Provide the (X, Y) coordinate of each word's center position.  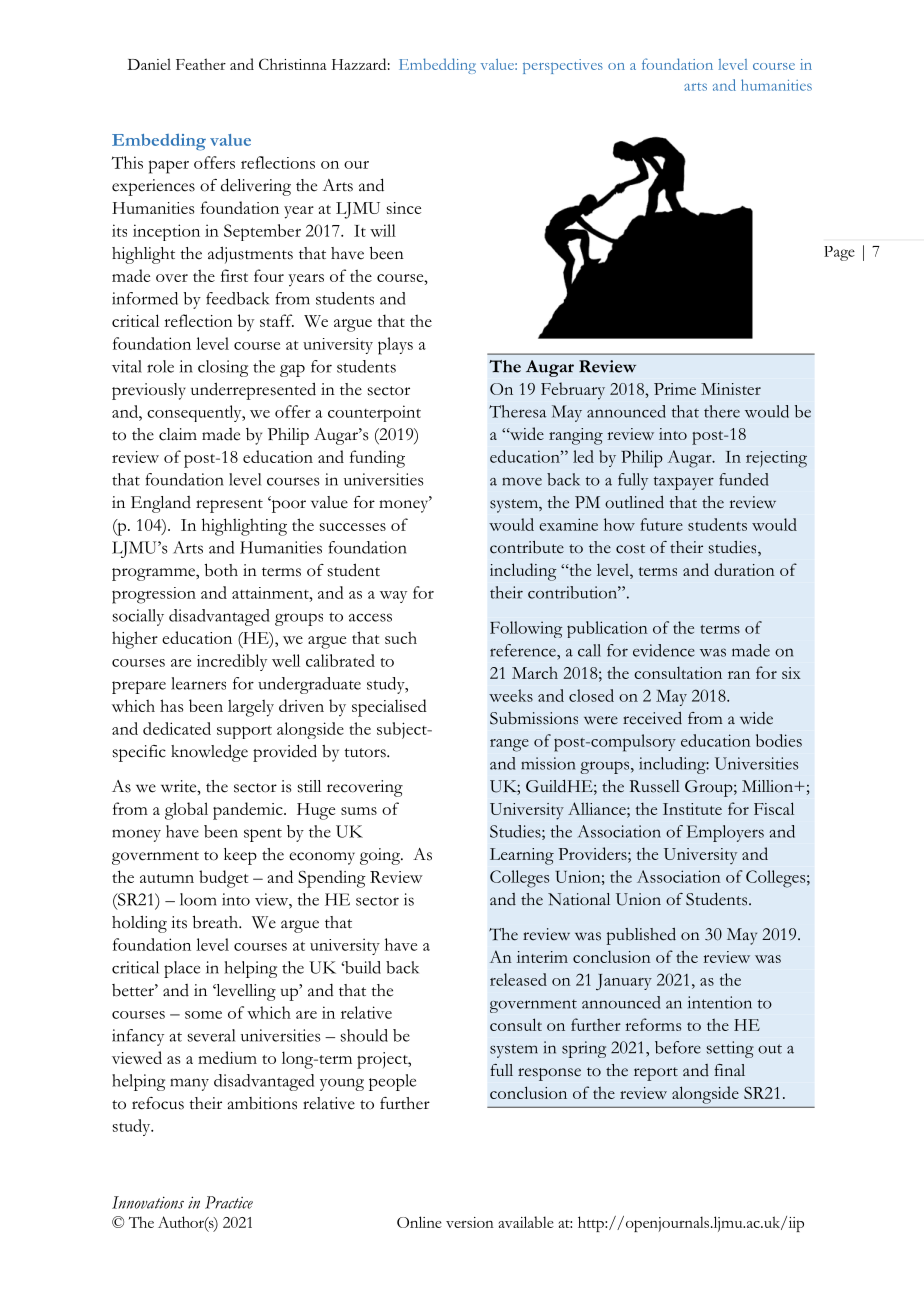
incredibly (232, 662)
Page (839, 253)
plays (395, 346)
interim (542, 957)
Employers (725, 833)
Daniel (149, 64)
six (791, 673)
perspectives (563, 66)
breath (216, 922)
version (470, 1222)
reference (524, 650)
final (729, 1070)
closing (223, 368)
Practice (229, 1202)
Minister (731, 389)
